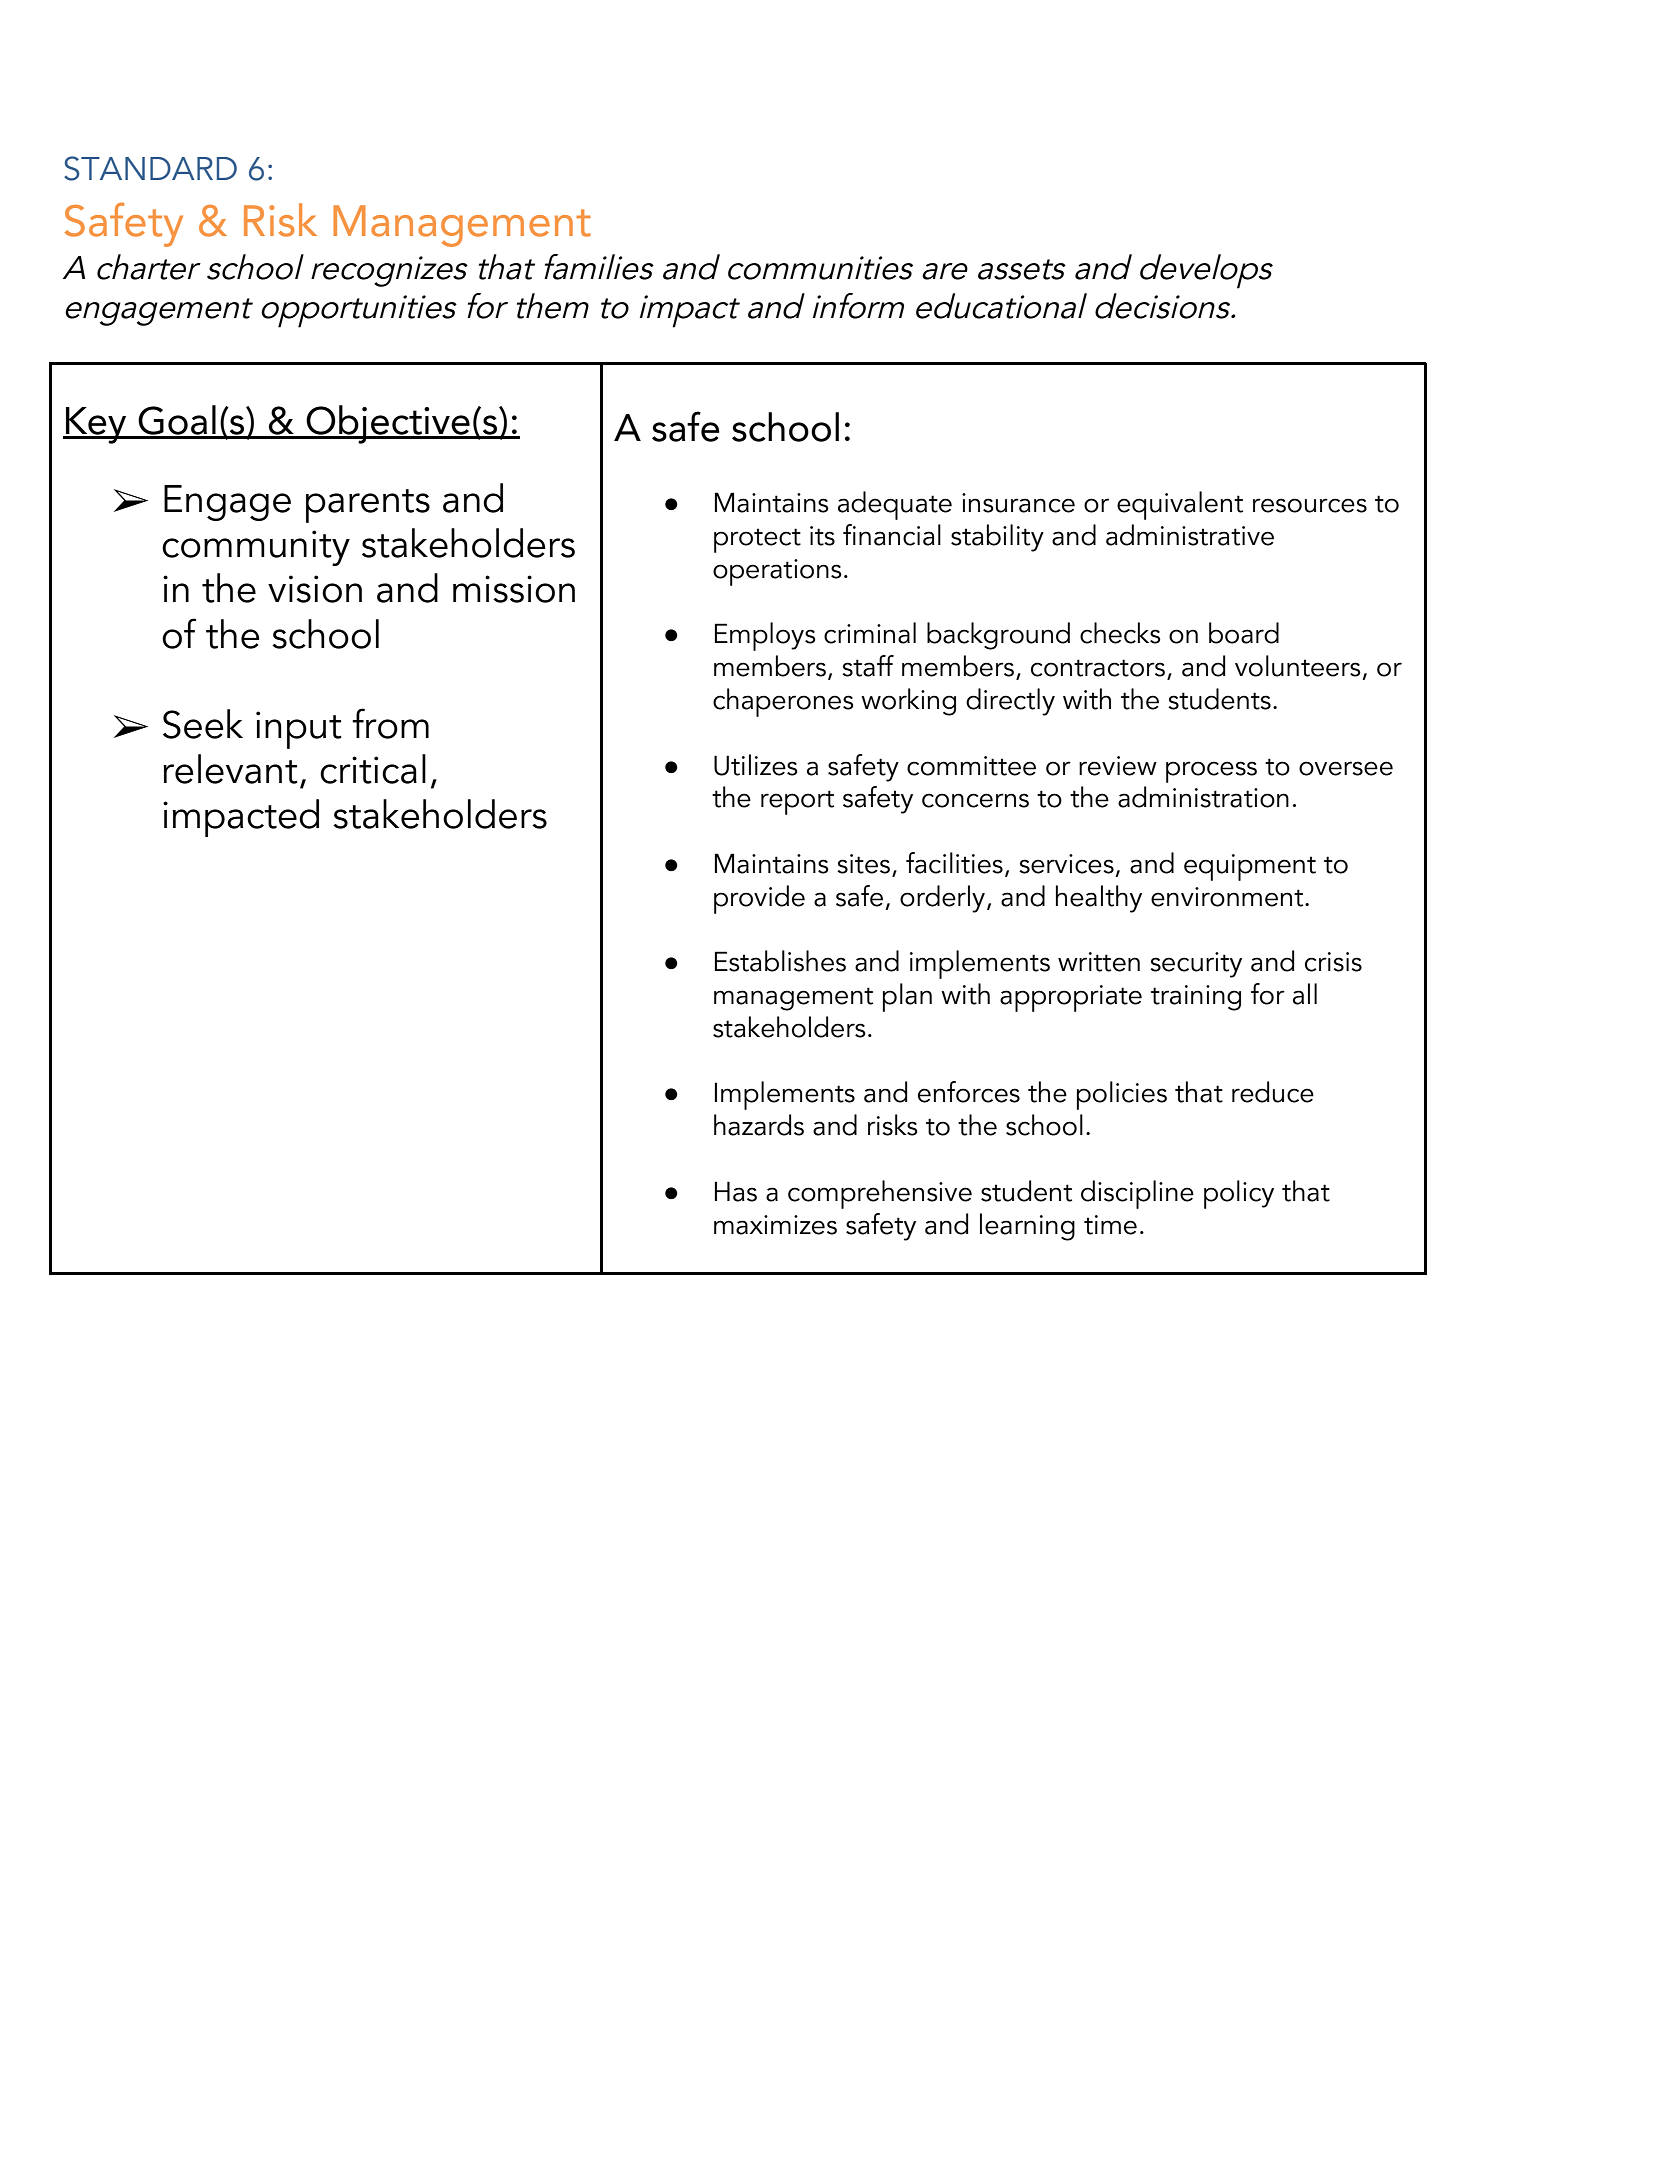 The height and width of the screenshot is (2164, 1672). I want to click on STANDARD, so click(150, 168).
